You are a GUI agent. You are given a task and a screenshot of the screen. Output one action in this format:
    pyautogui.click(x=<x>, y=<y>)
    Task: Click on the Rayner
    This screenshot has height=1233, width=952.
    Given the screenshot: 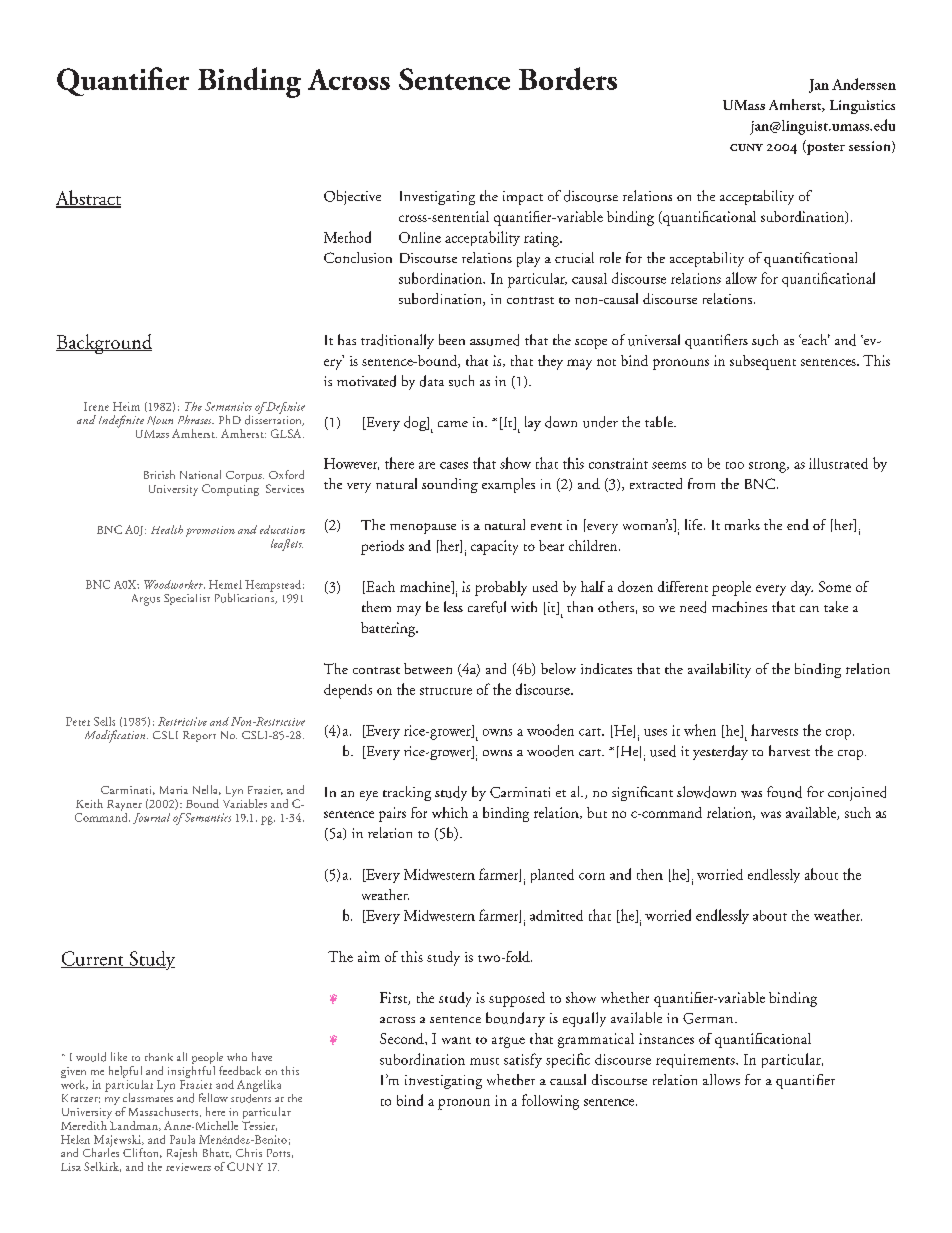 What is the action you would take?
    pyautogui.click(x=124, y=805)
